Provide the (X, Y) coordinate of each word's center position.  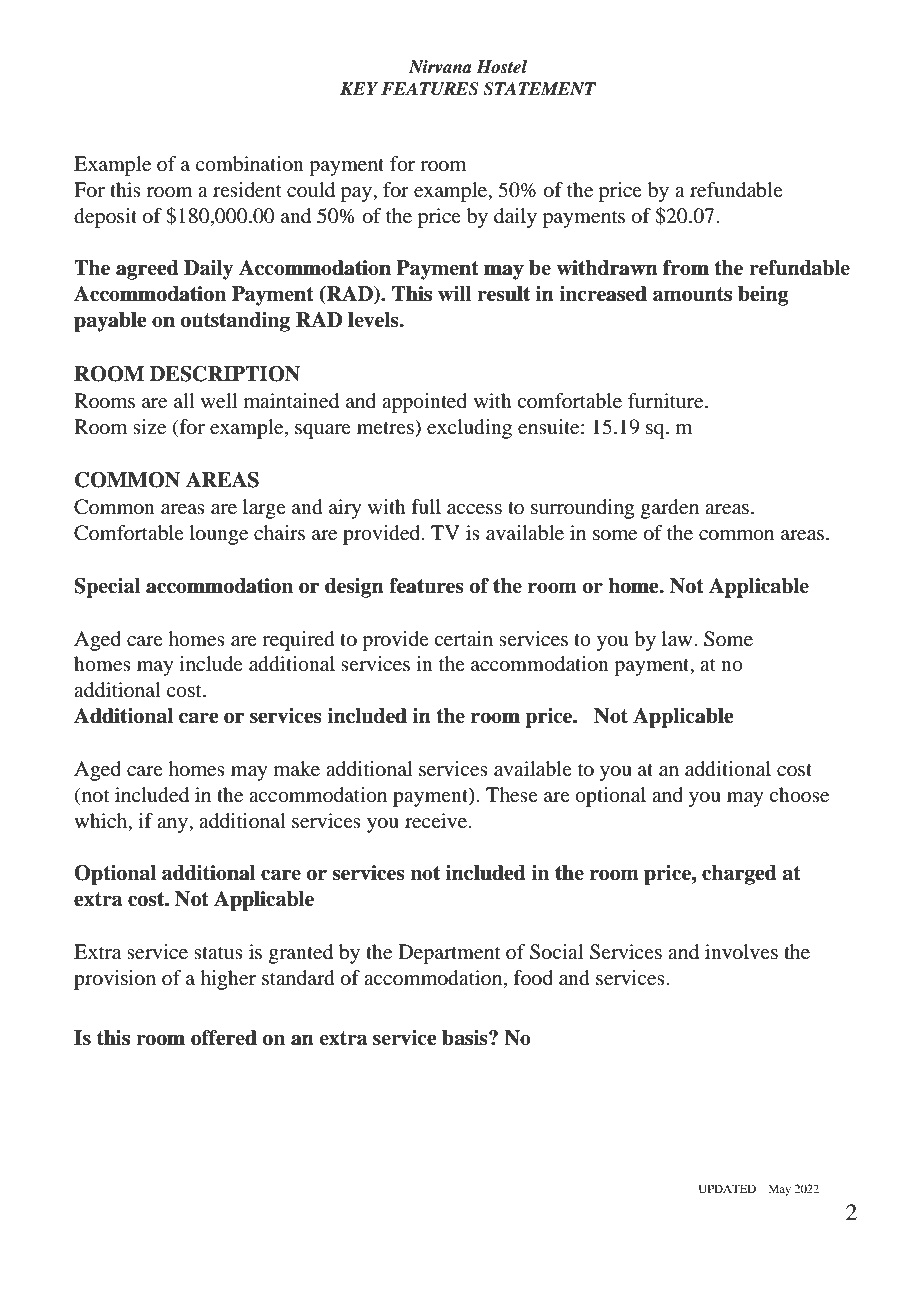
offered (224, 1038)
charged (739, 875)
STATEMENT (539, 89)
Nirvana (440, 67)
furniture (667, 401)
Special (107, 588)
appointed (424, 403)
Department (449, 954)
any (173, 825)
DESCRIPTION (225, 374)
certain (463, 639)
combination (250, 164)
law (678, 639)
